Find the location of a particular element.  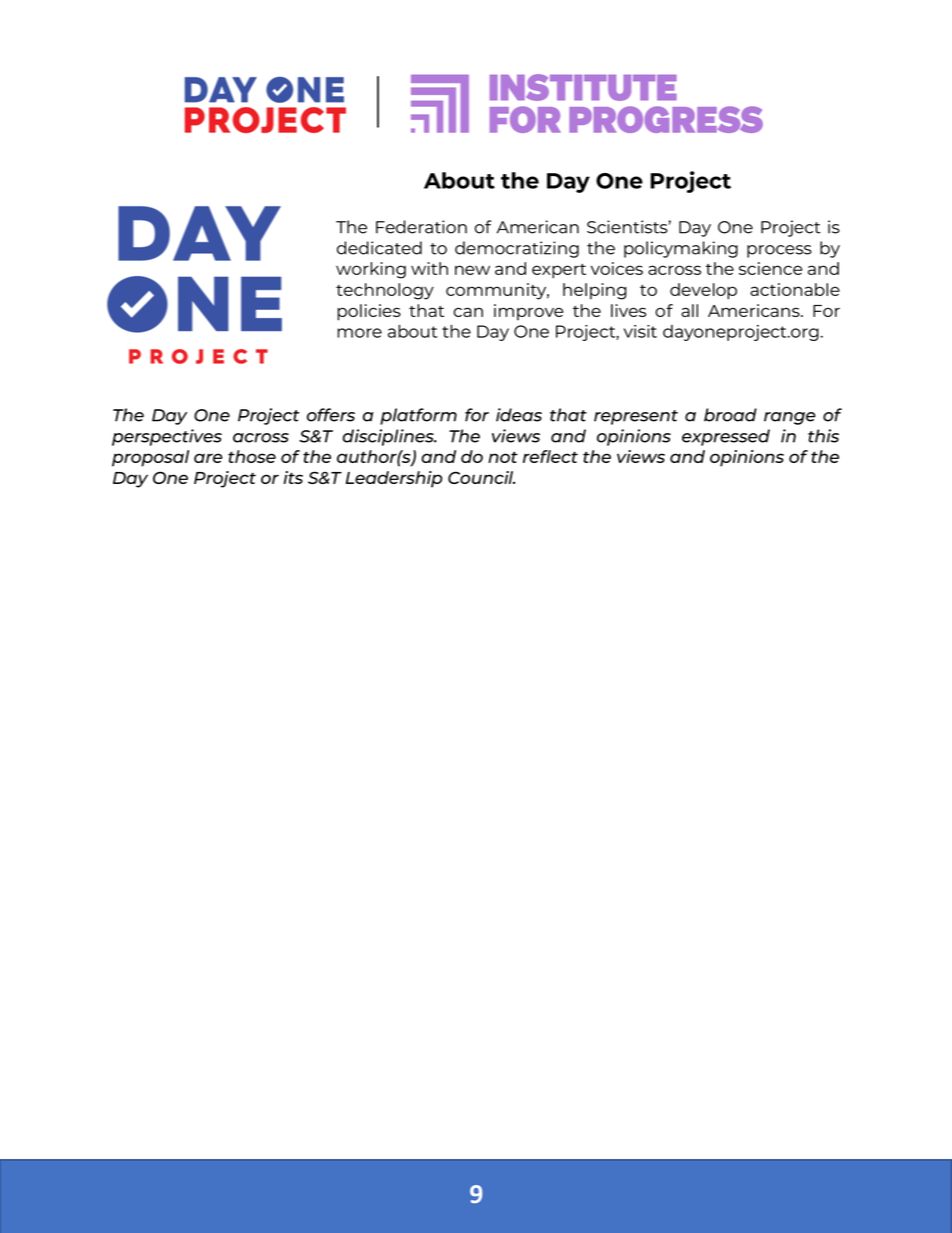

dedicated is located at coordinates (379, 248).
